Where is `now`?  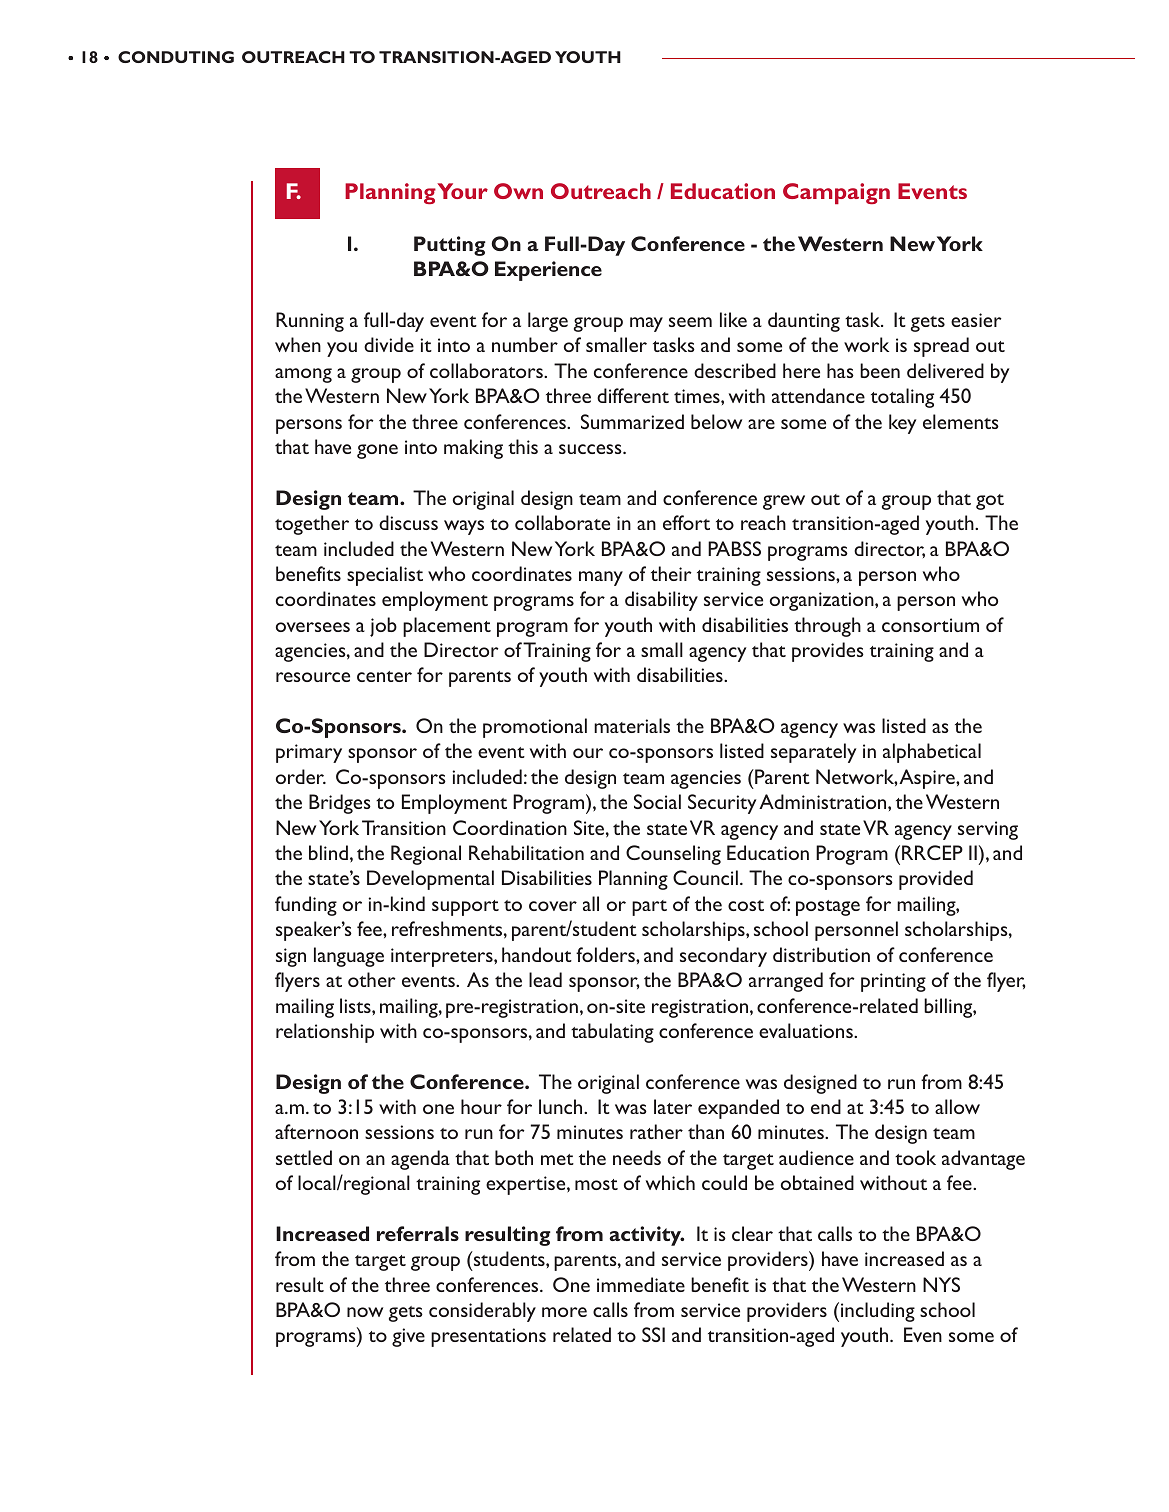 now is located at coordinates (365, 1312).
